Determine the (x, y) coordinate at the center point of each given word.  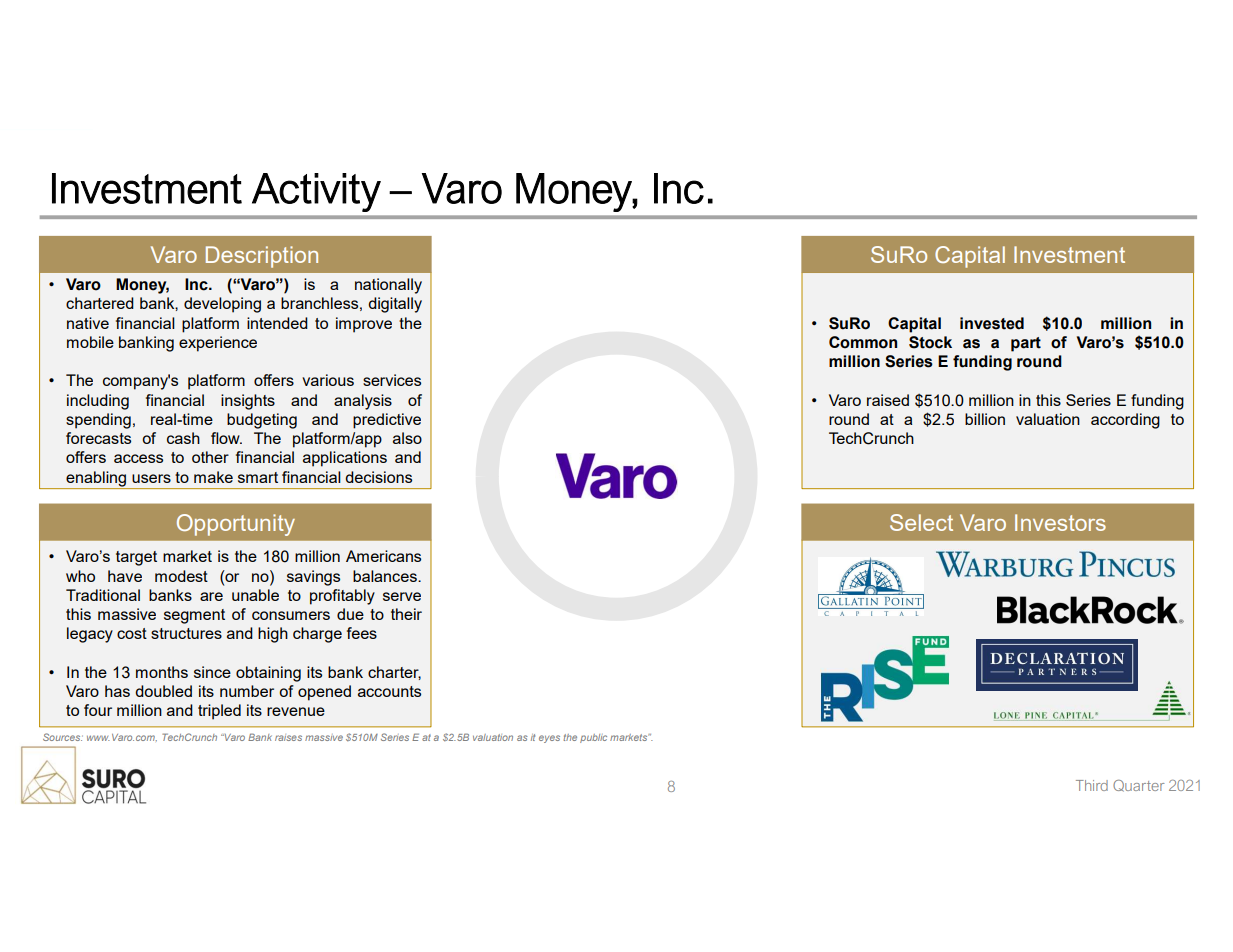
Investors (1060, 522)
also (407, 438)
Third (1092, 785)
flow (226, 438)
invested (992, 323)
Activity (316, 192)
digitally (395, 305)
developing (222, 305)
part (1026, 344)
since (212, 672)
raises (288, 737)
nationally (388, 286)
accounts (389, 691)
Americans (383, 556)
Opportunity (236, 525)
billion (985, 419)
